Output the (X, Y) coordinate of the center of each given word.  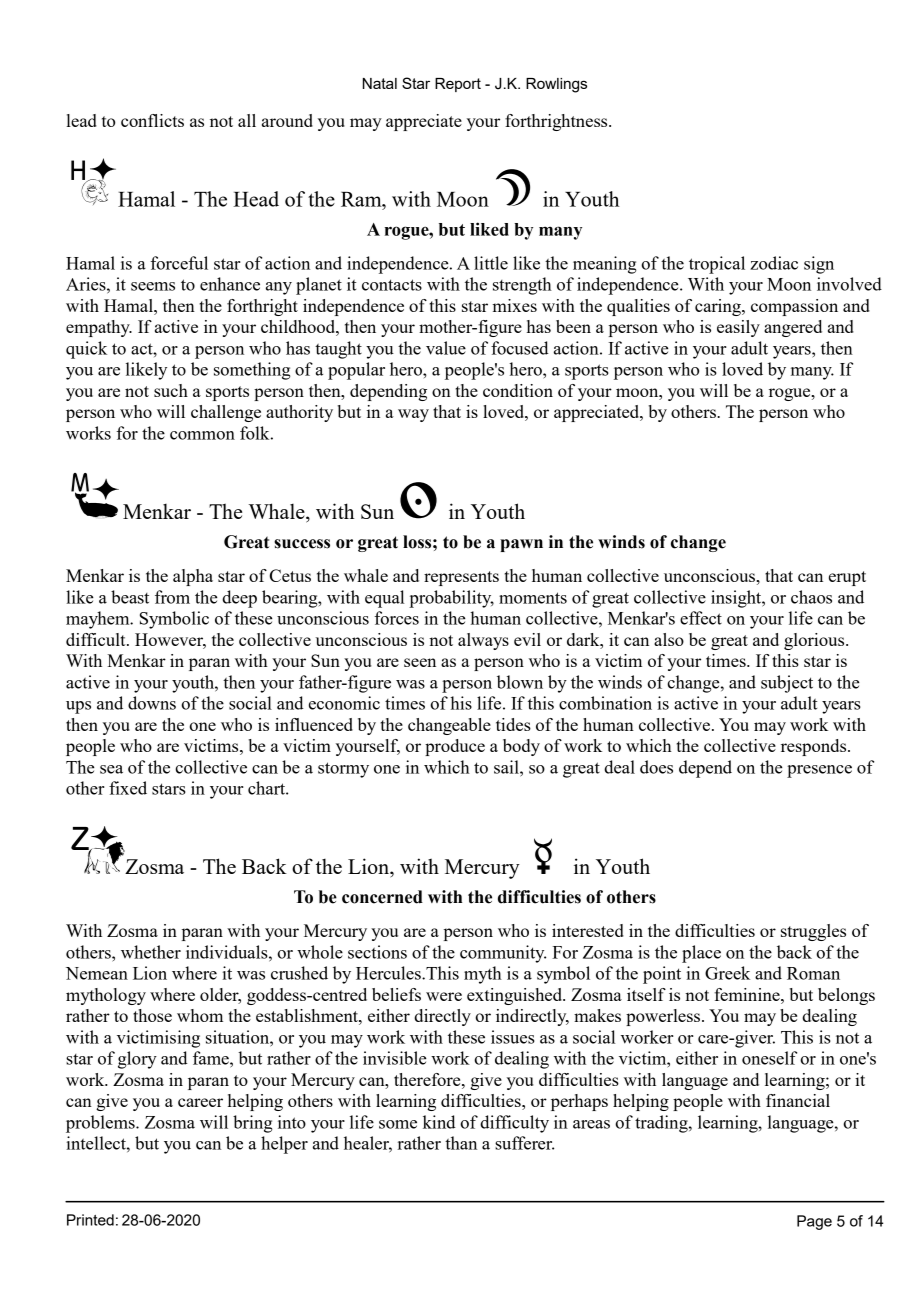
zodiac (774, 263)
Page (814, 1222)
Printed (90, 1220)
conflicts (152, 120)
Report (458, 85)
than (461, 1143)
